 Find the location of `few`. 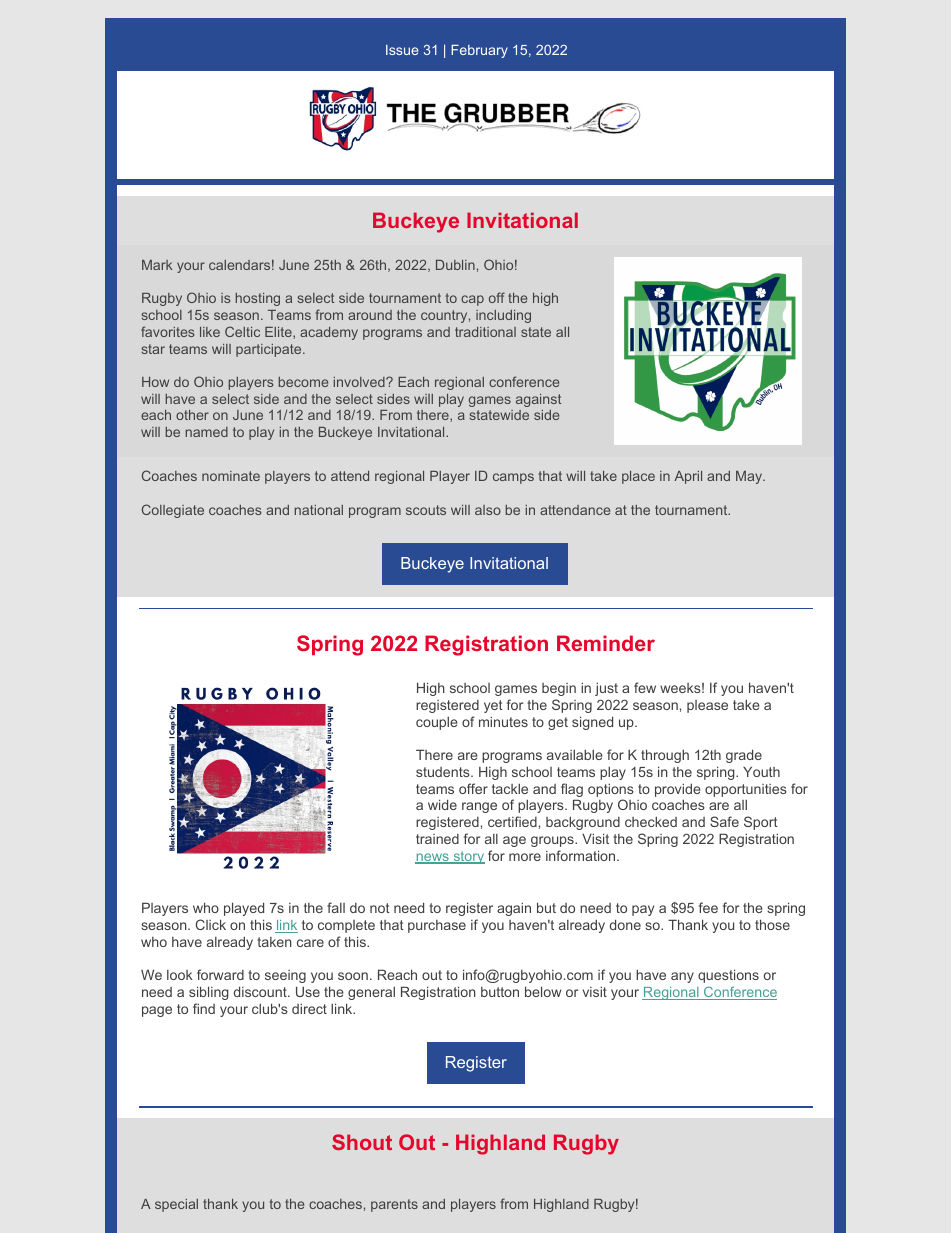

few is located at coordinates (645, 687).
